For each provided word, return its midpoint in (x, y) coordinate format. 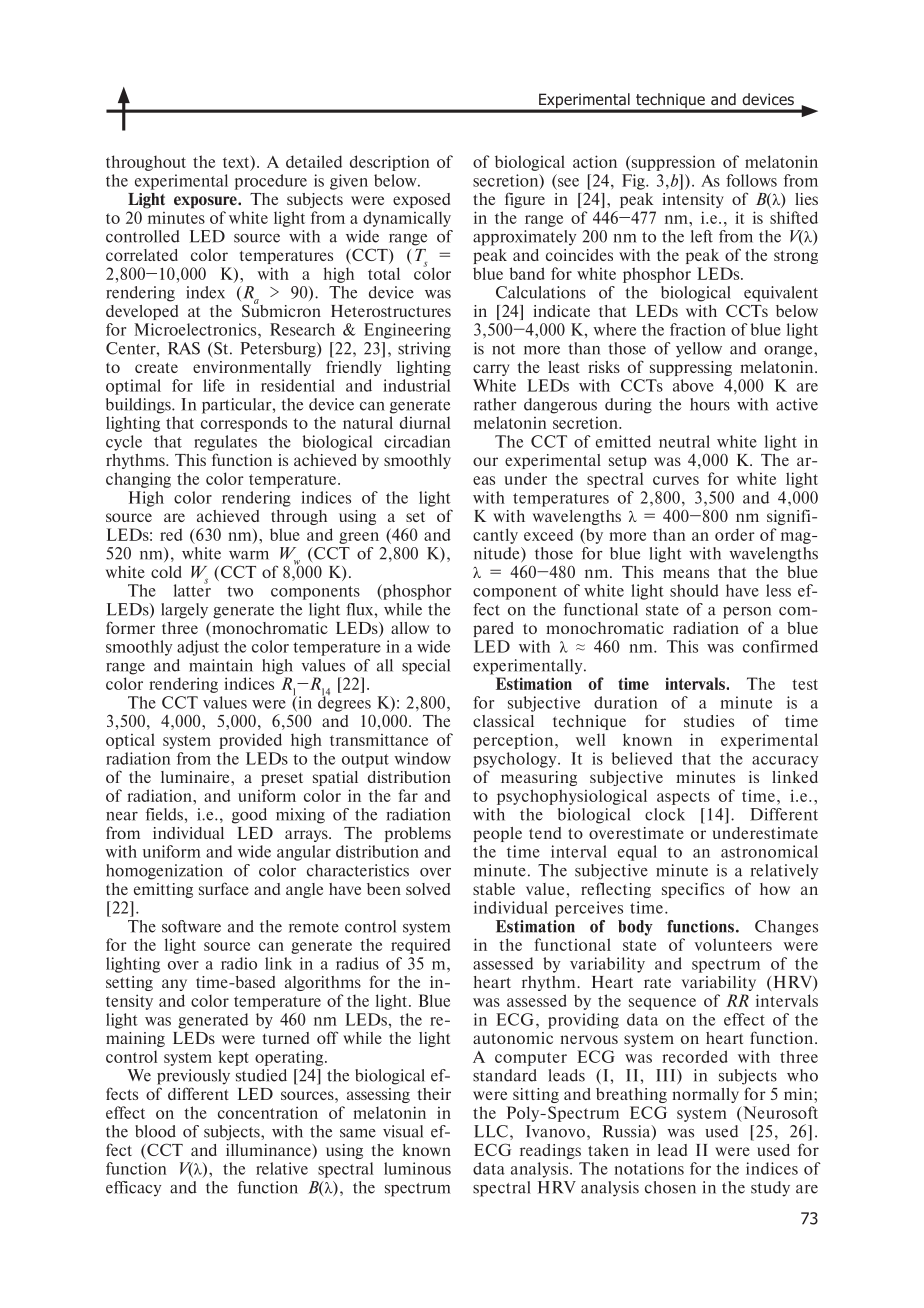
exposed (421, 200)
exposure (206, 202)
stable (494, 889)
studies (709, 721)
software (191, 926)
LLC (492, 1132)
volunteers (733, 944)
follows (751, 180)
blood (155, 1131)
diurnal (425, 422)
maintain (221, 665)
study (770, 1189)
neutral (684, 441)
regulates (225, 443)
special (426, 667)
